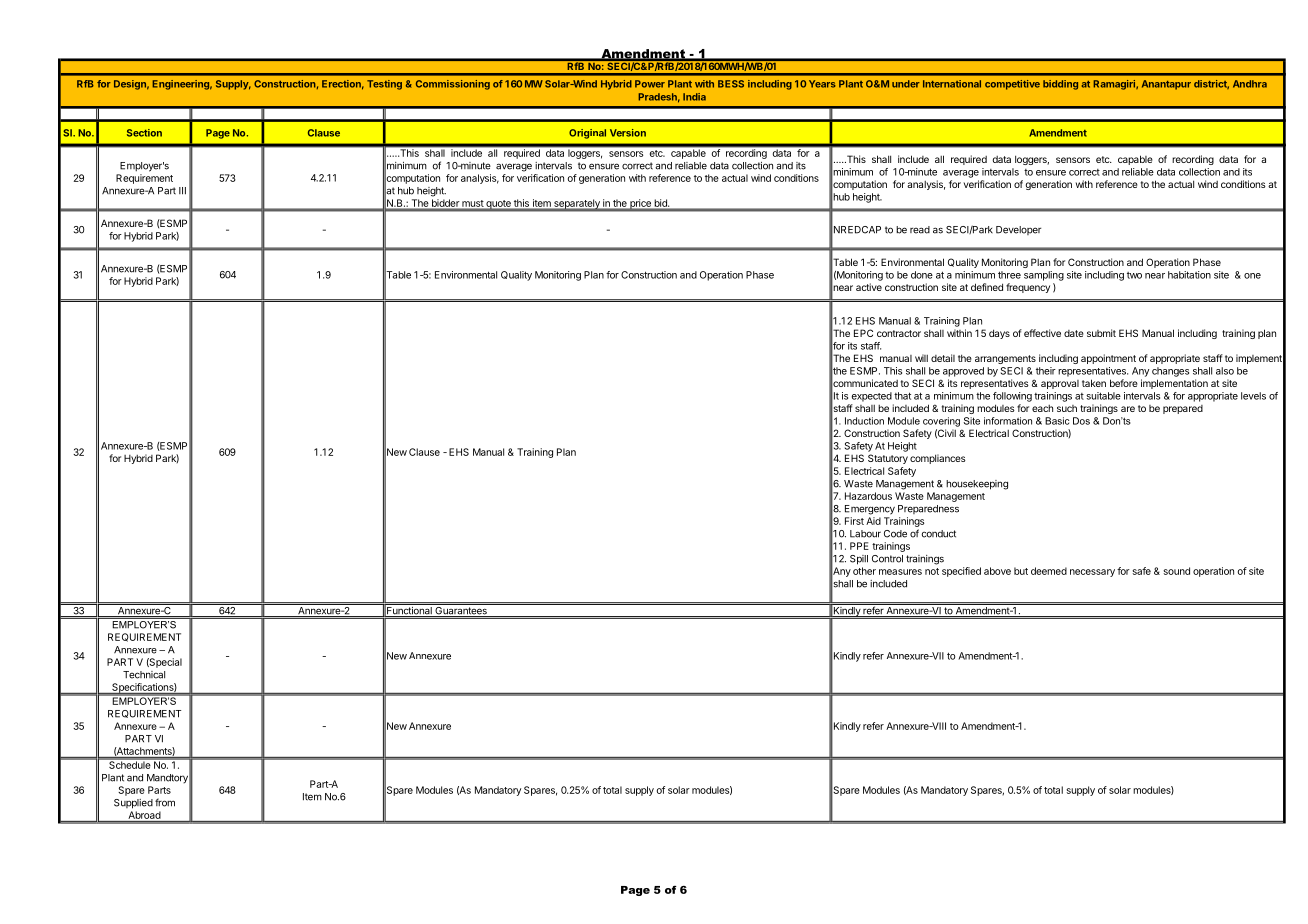  Describe the element at coordinates (384, 85) in the image. I see `Testing` at that location.
